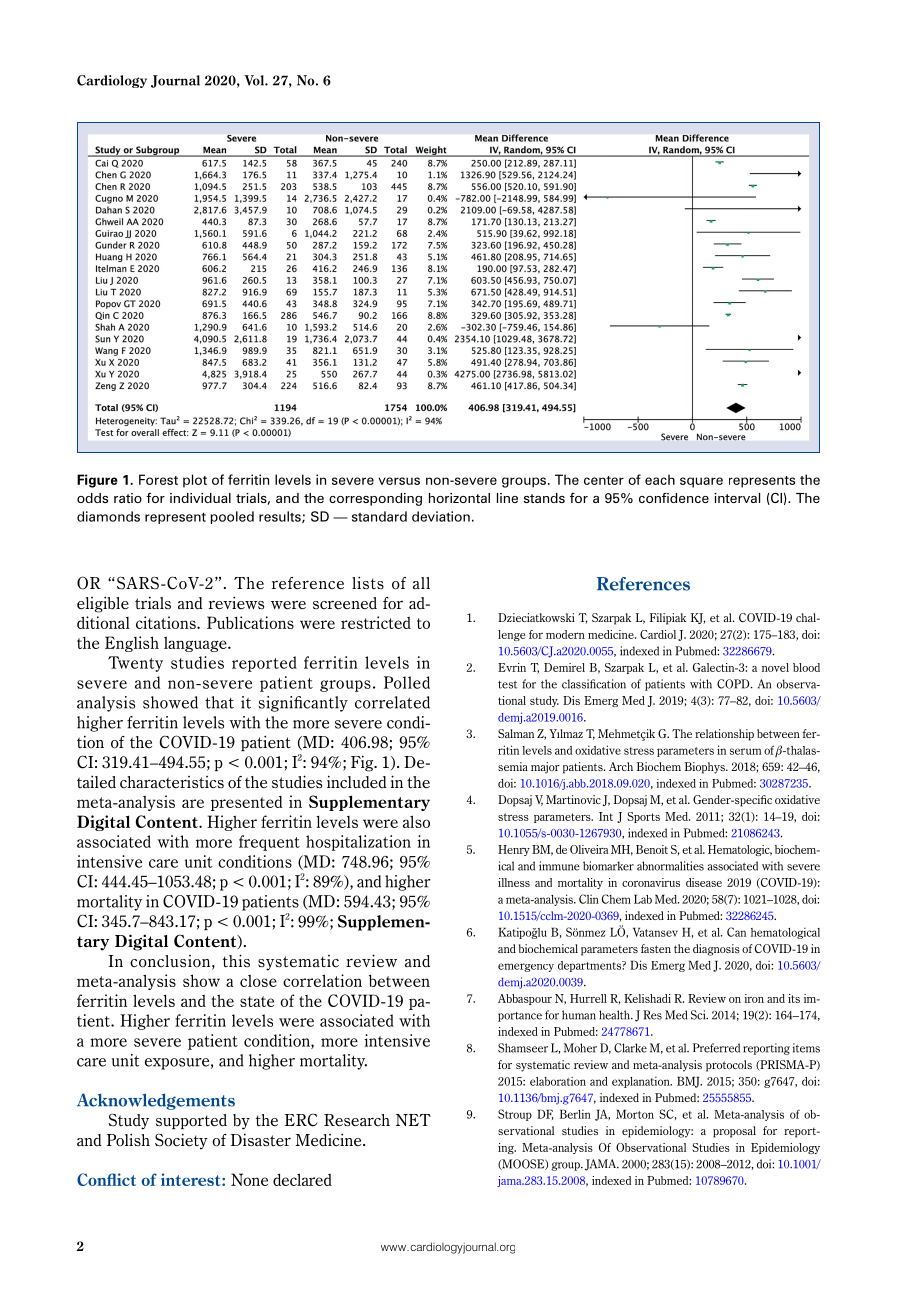  Describe the element at coordinates (158, 479) in the image. I see `Forest` at that location.
